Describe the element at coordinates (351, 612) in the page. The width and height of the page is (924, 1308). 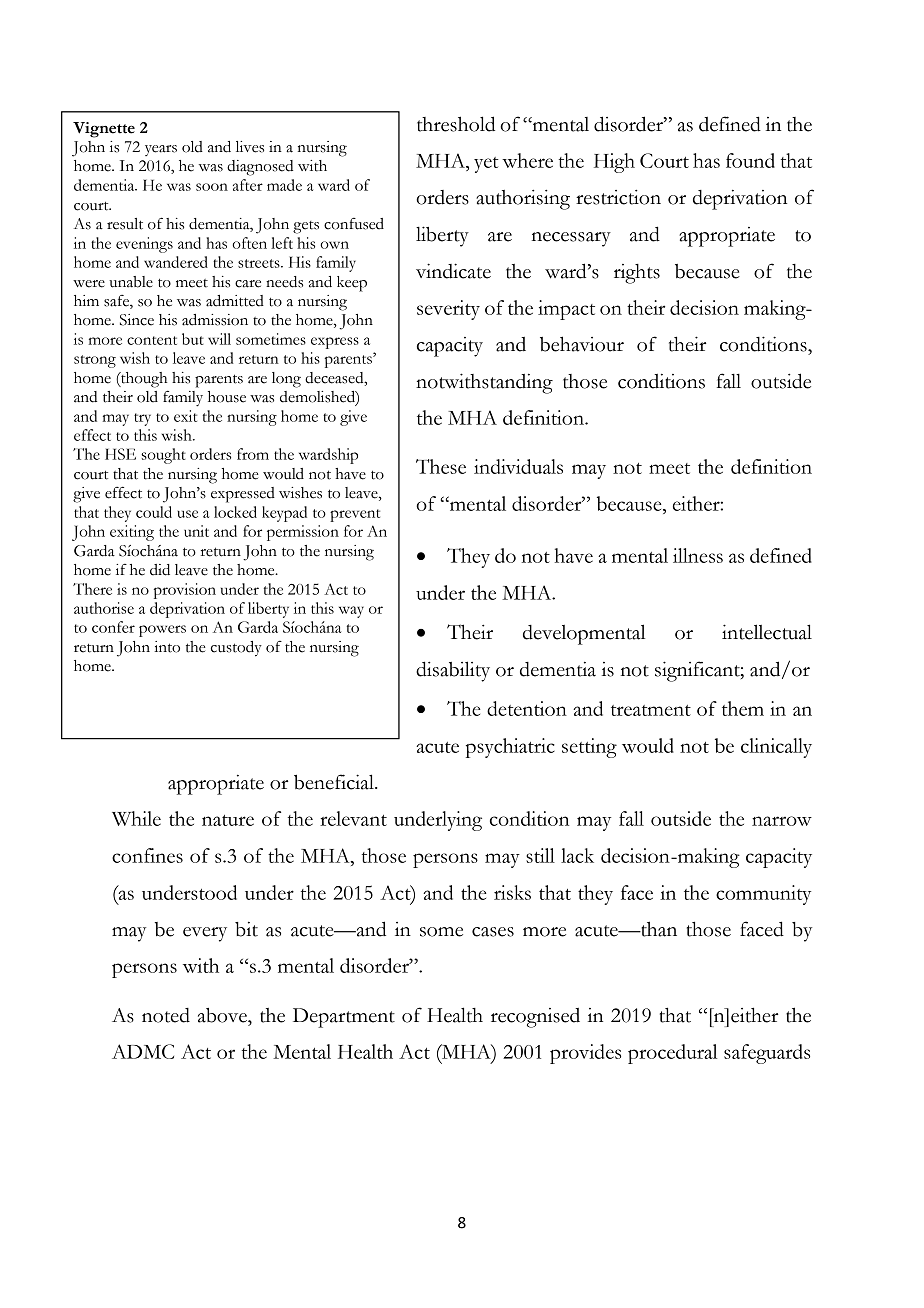
I see `way` at that location.
